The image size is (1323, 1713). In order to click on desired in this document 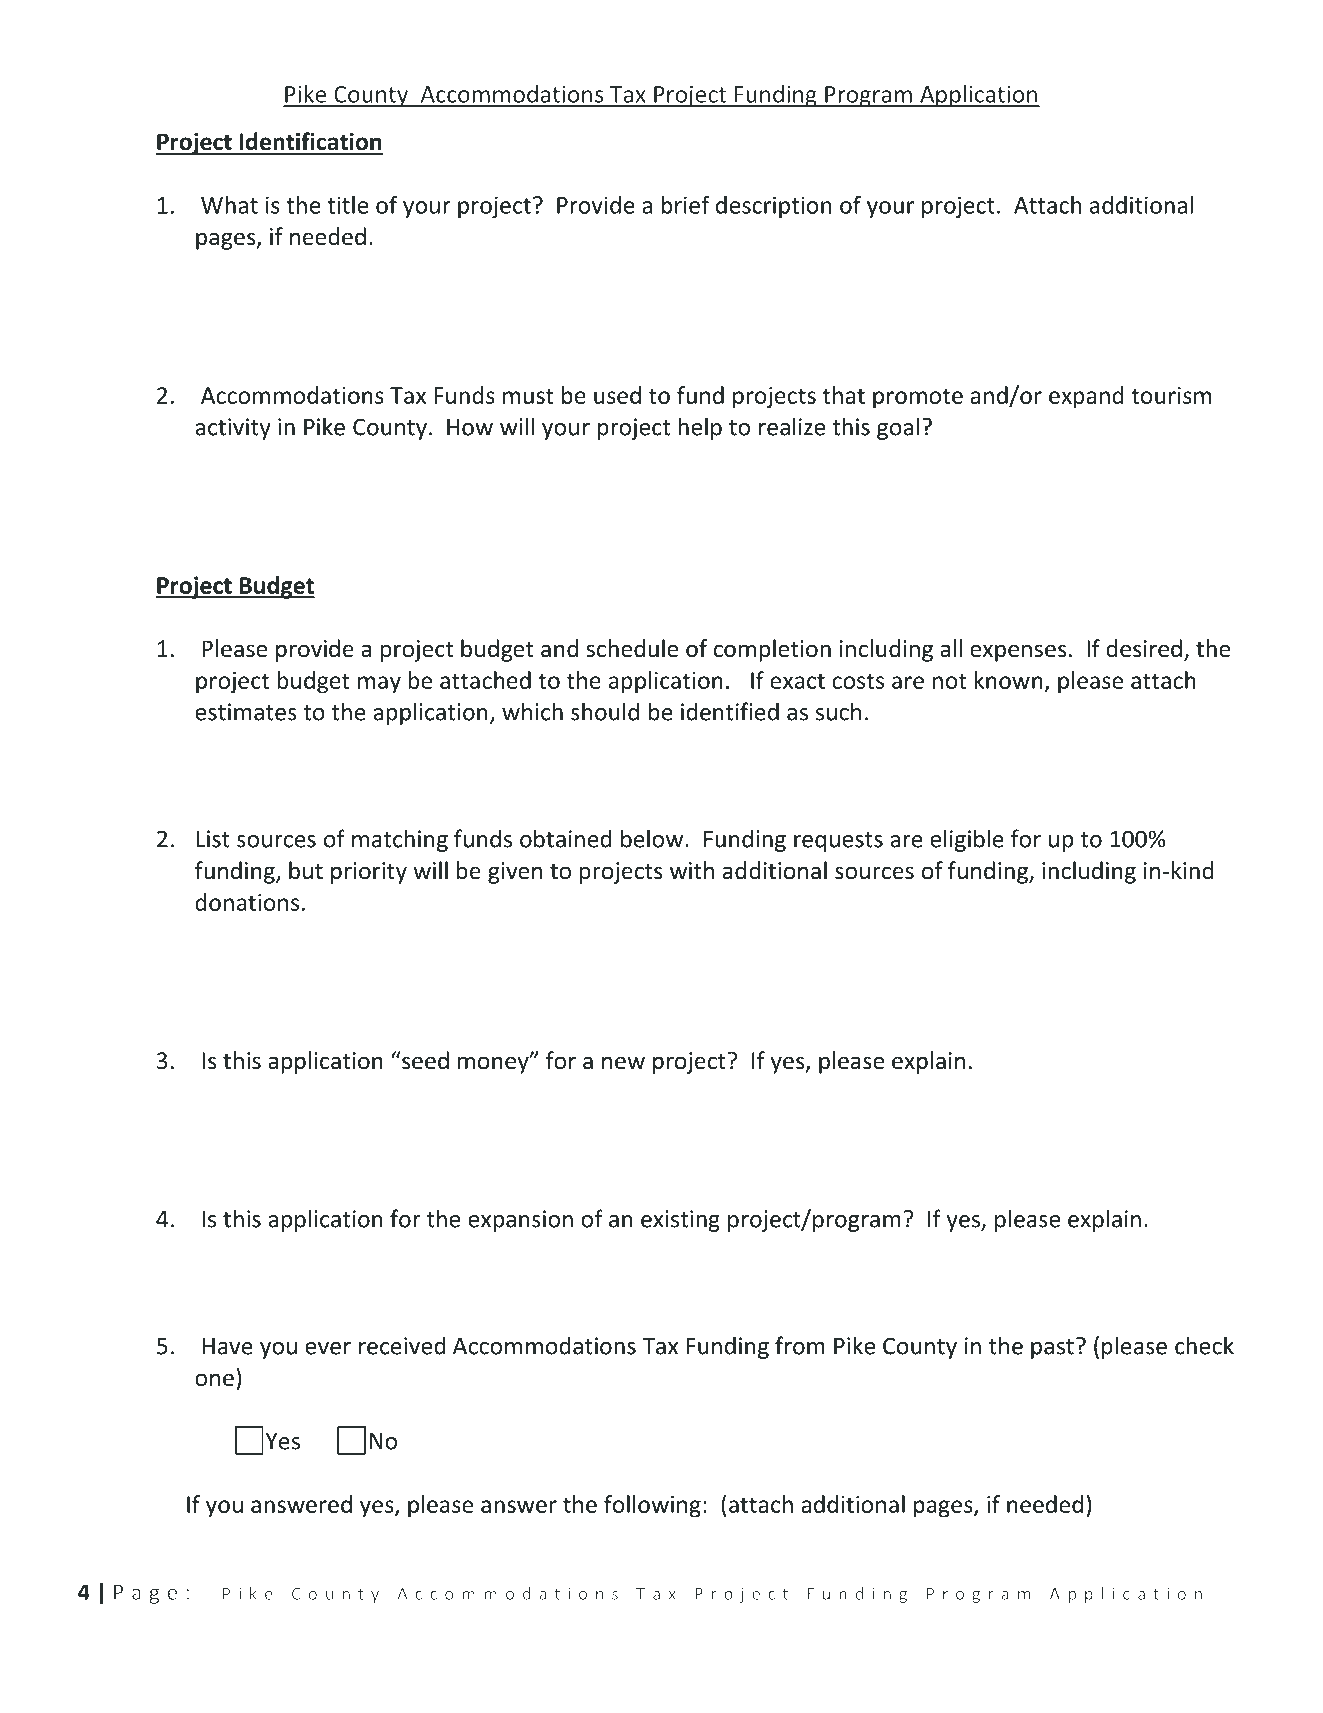, I will do `click(1144, 648)`.
